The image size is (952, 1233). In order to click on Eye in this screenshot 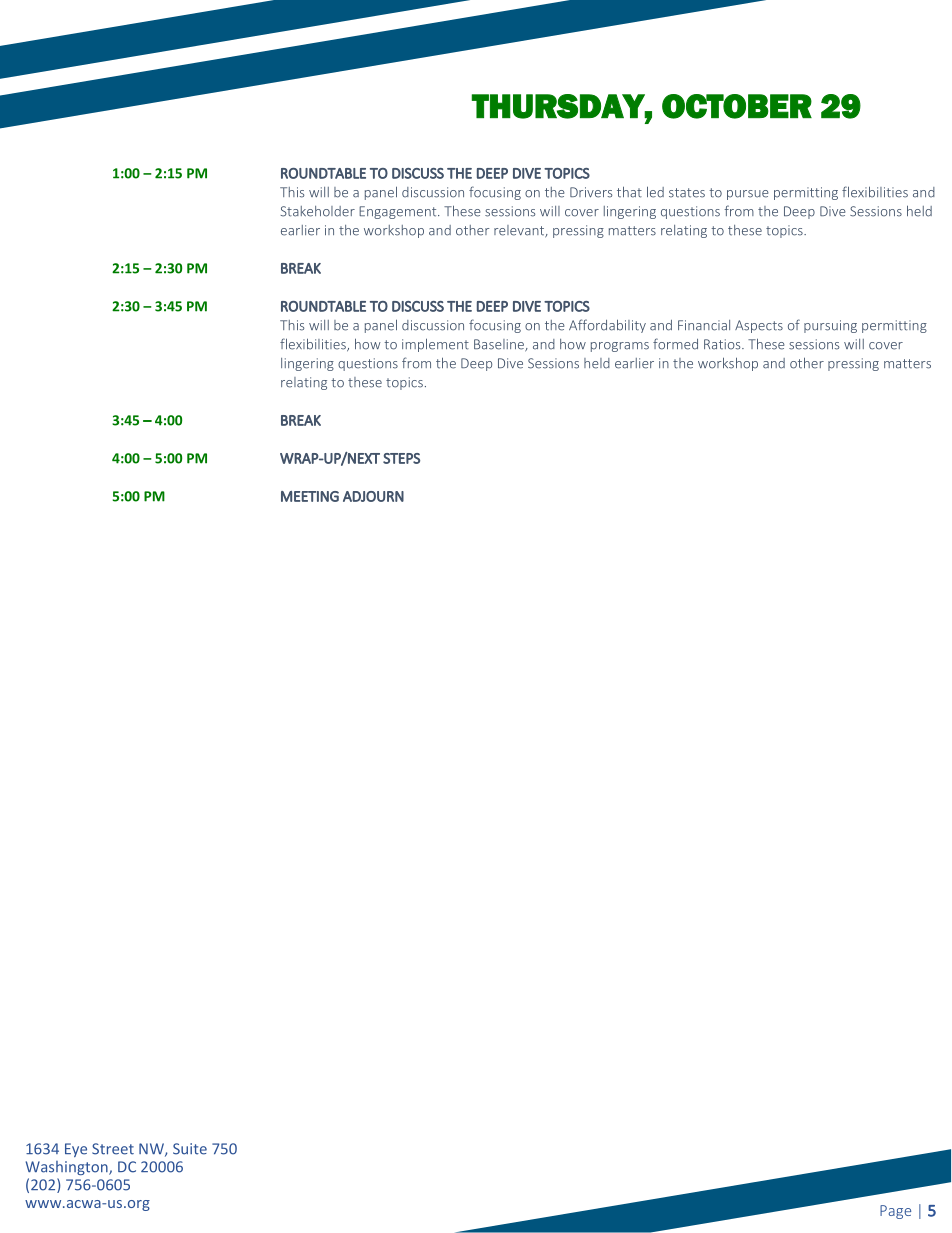, I will do `click(76, 1150)`.
